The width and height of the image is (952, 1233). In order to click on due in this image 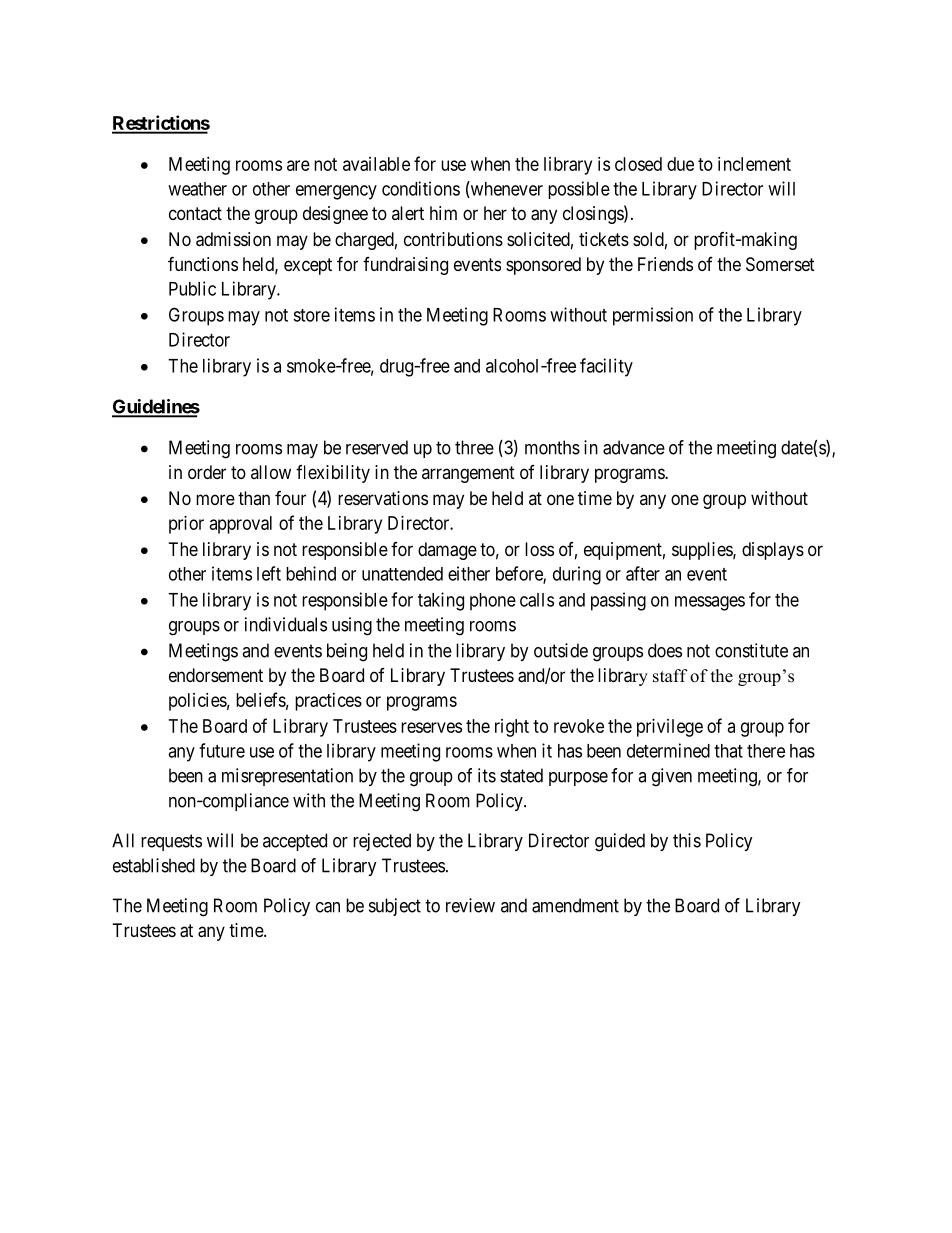, I will do `click(680, 164)`.
